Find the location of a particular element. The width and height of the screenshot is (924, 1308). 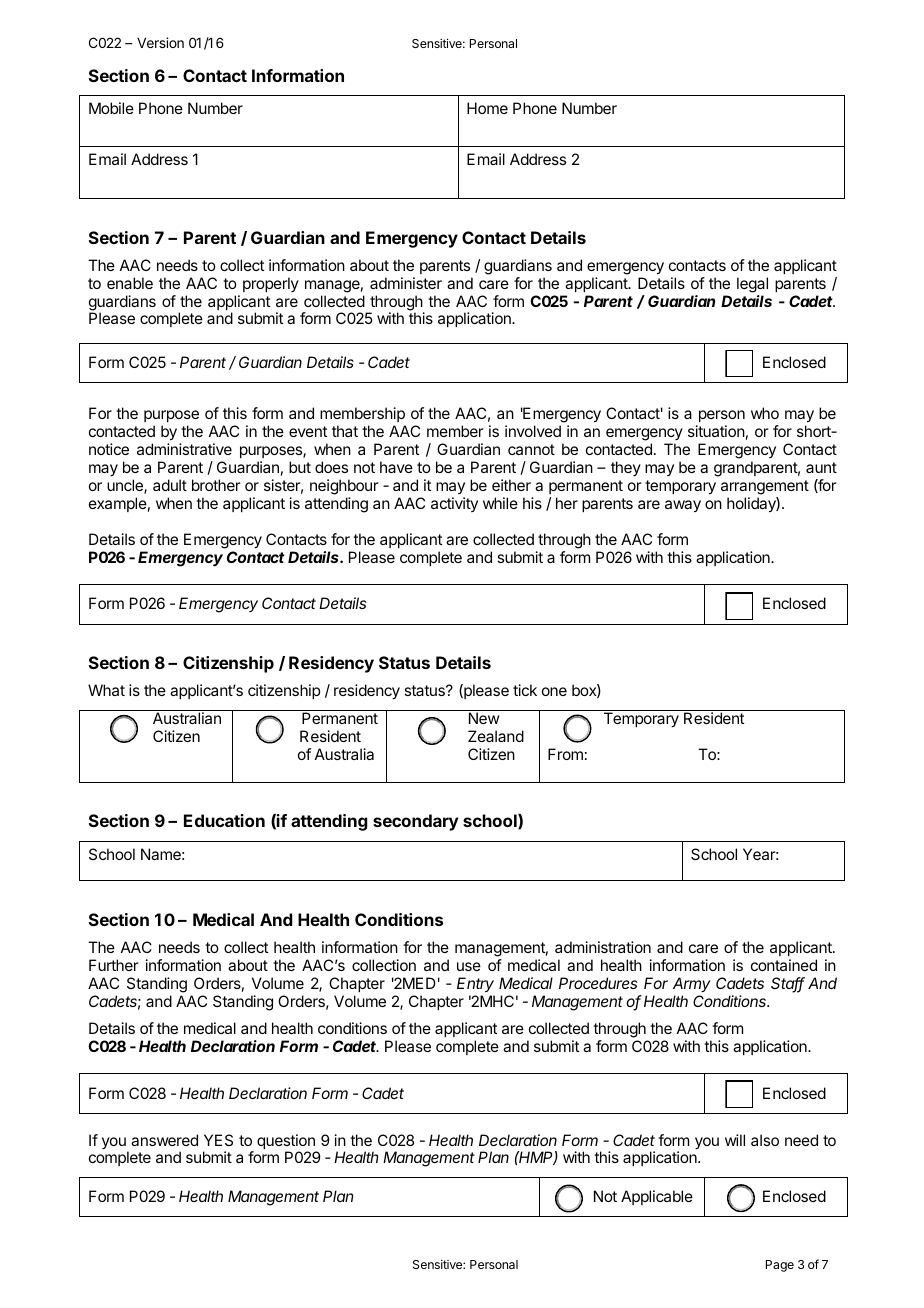

legal is located at coordinates (752, 285).
